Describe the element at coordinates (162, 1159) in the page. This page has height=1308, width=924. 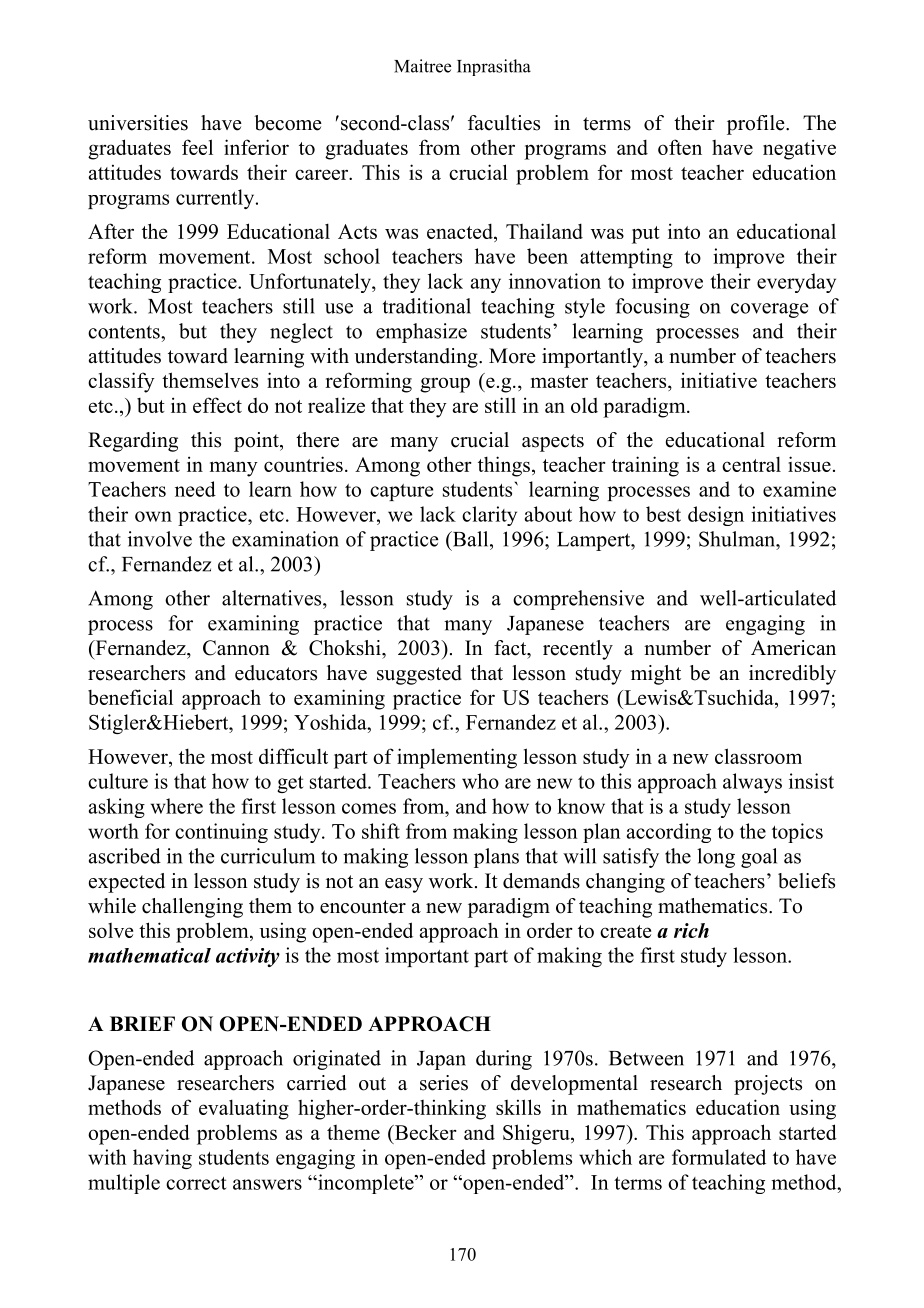
I see `having` at that location.
